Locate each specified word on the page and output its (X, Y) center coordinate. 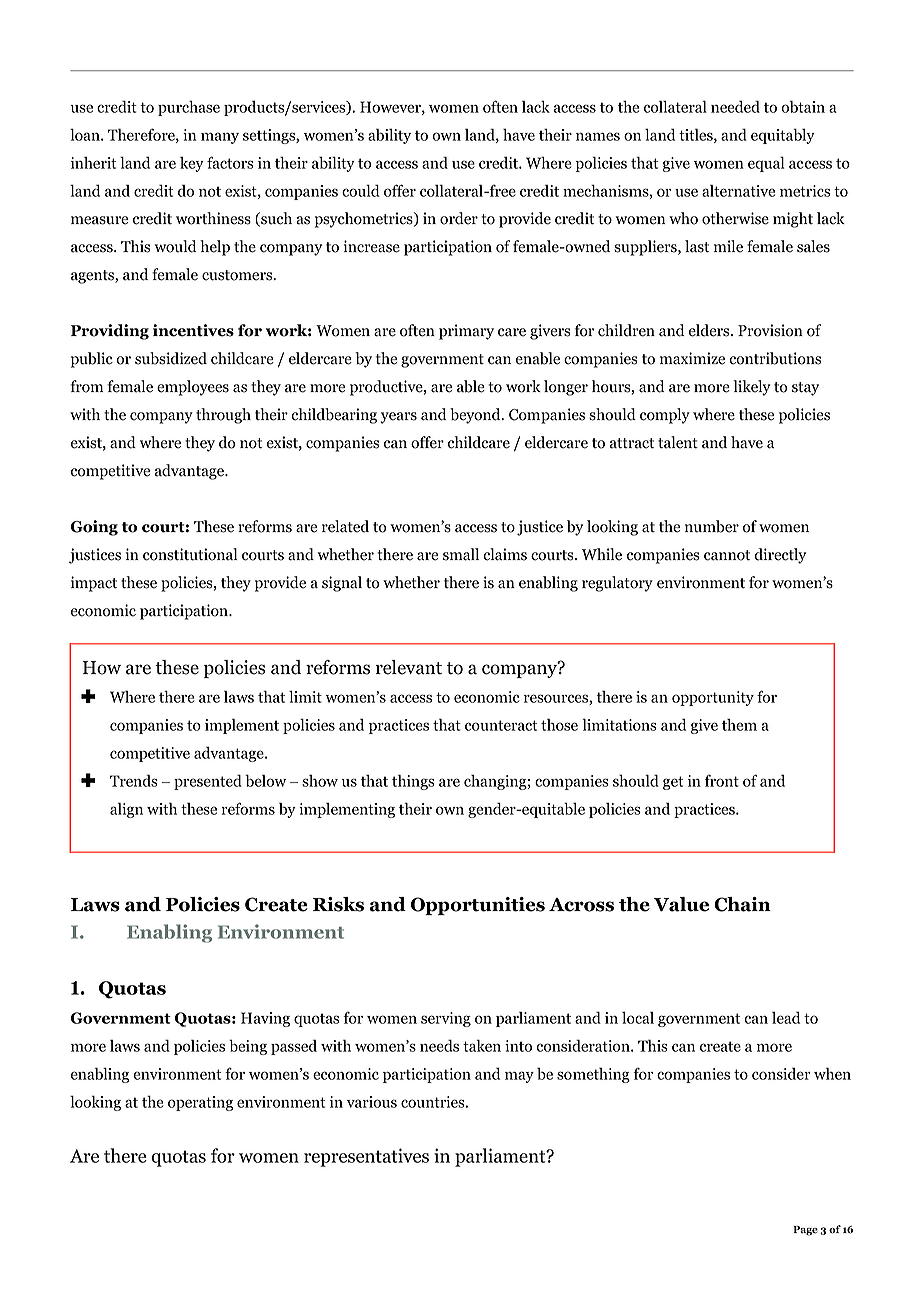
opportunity (713, 698)
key (192, 164)
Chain (742, 904)
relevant (409, 667)
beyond (476, 416)
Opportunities (478, 906)
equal (766, 164)
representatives (366, 1157)
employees (193, 388)
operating (200, 1103)
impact (94, 584)
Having (265, 1019)
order (459, 218)
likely (752, 388)
